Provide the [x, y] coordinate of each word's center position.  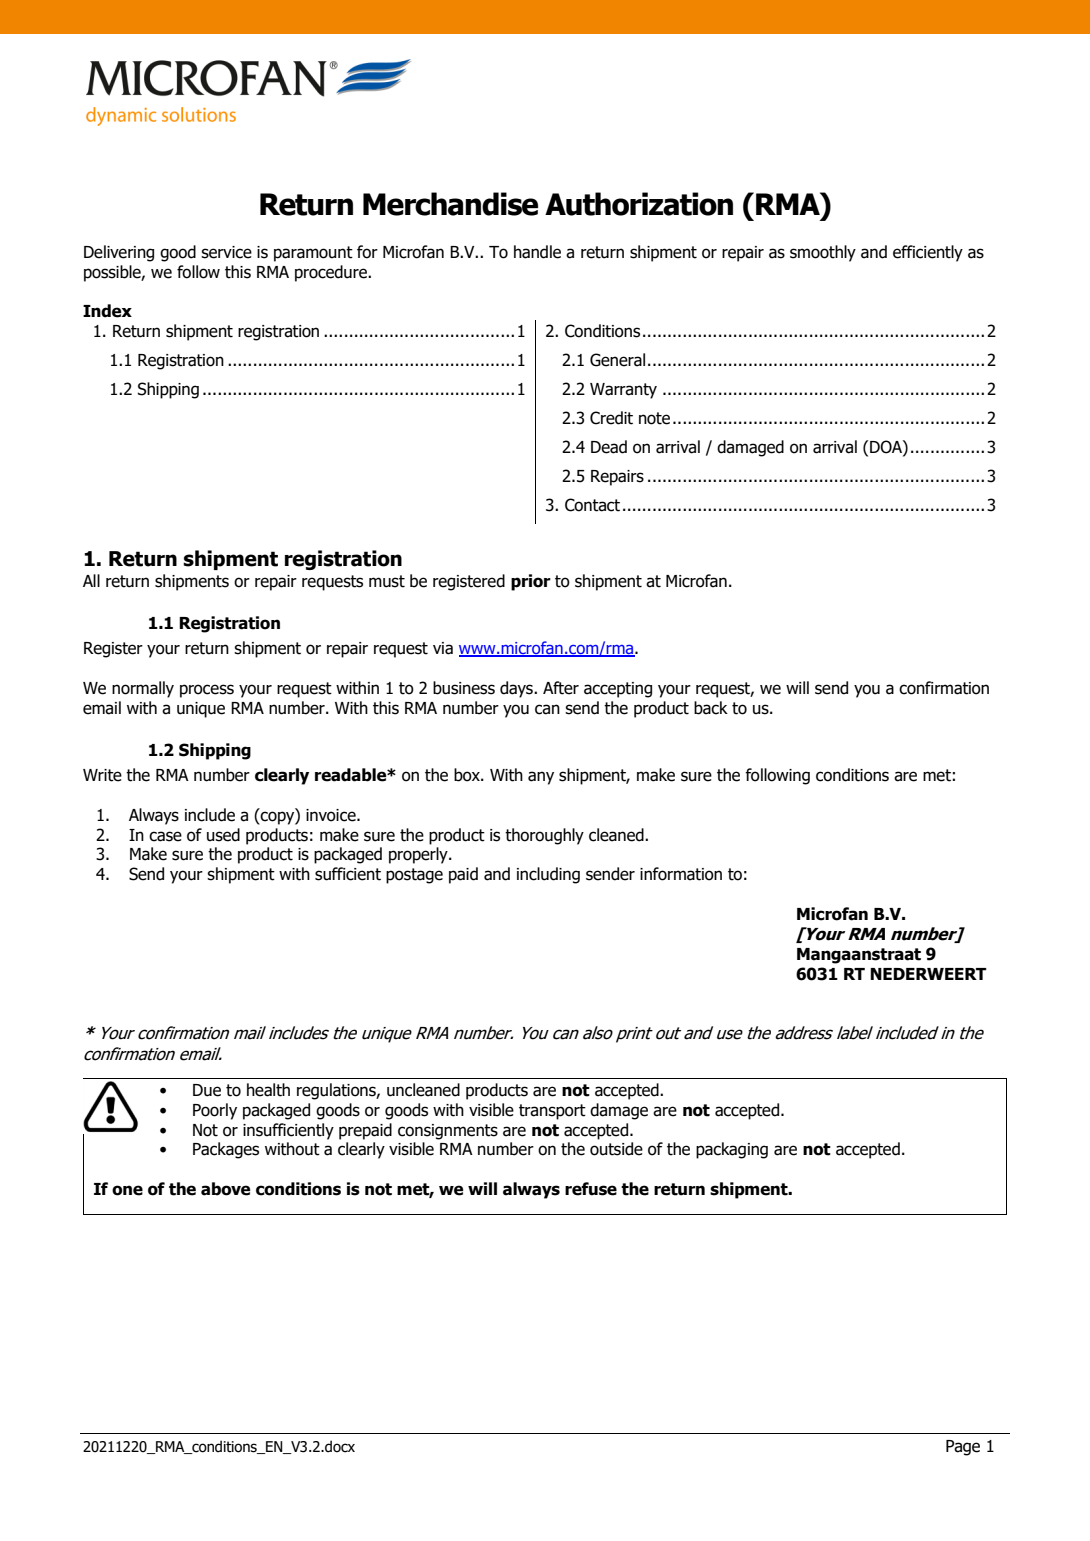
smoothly [823, 253]
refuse [591, 1189]
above [226, 1189]
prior [531, 582]
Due [207, 1090]
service [226, 252]
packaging [732, 1150]
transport [552, 1112]
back [711, 708]
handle [537, 252]
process [207, 691]
